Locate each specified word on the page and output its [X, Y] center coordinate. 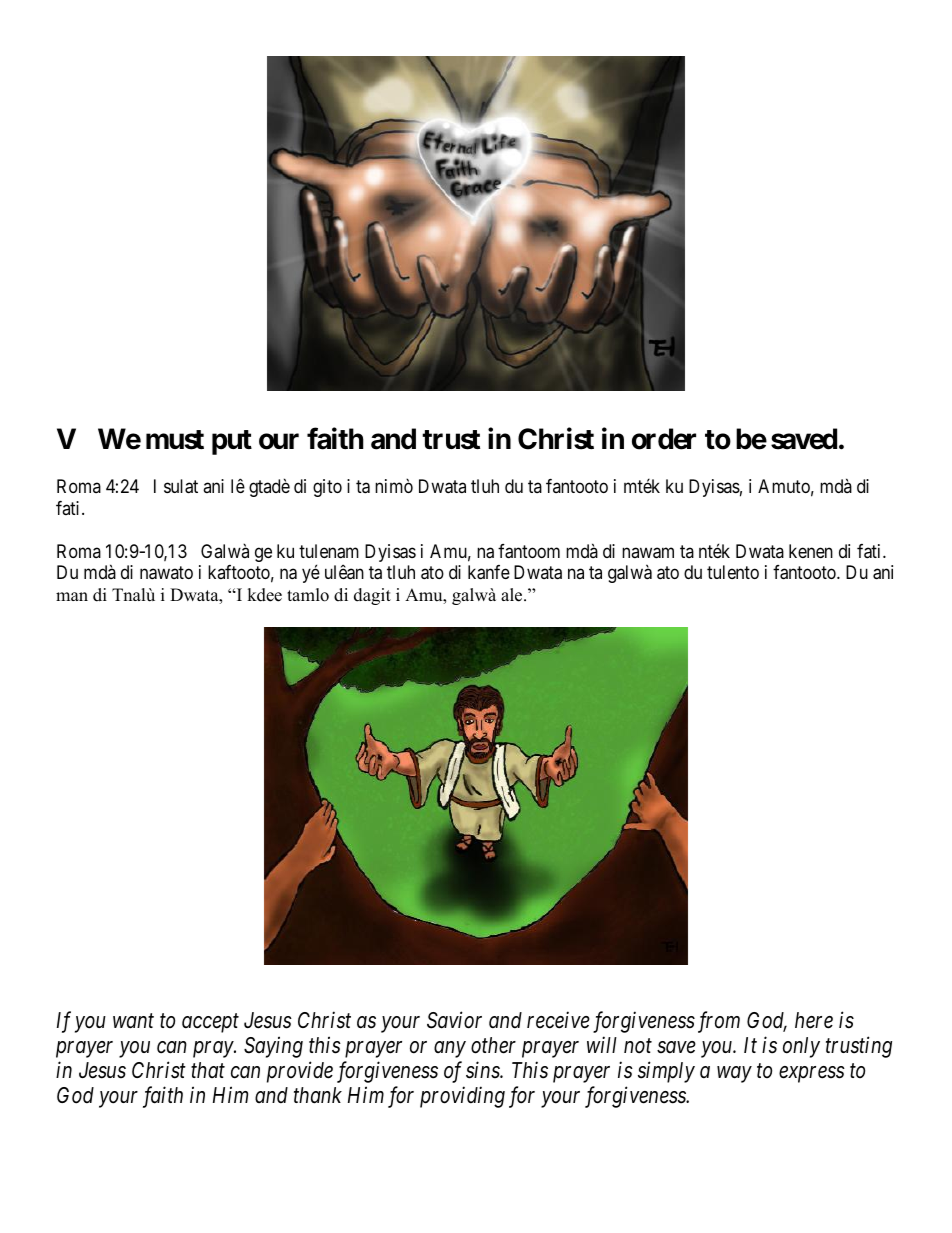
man [72, 596]
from [719, 1022]
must [175, 440]
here [814, 1020]
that [208, 1070]
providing [462, 1097]
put [232, 442]
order [664, 439]
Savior [454, 1020]
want [133, 1021]
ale [513, 595]
